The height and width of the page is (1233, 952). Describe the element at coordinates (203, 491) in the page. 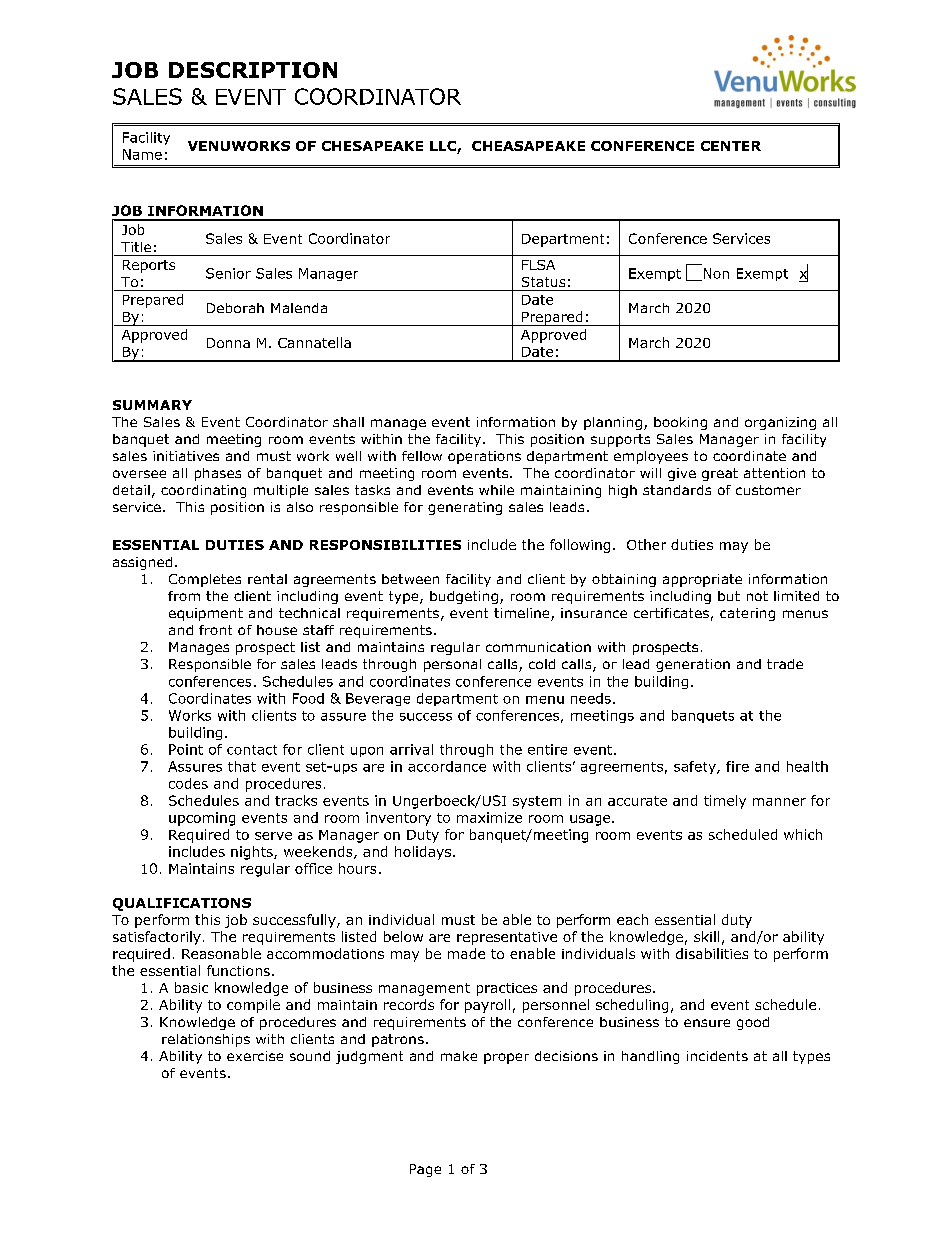

I see `coordinating` at that location.
